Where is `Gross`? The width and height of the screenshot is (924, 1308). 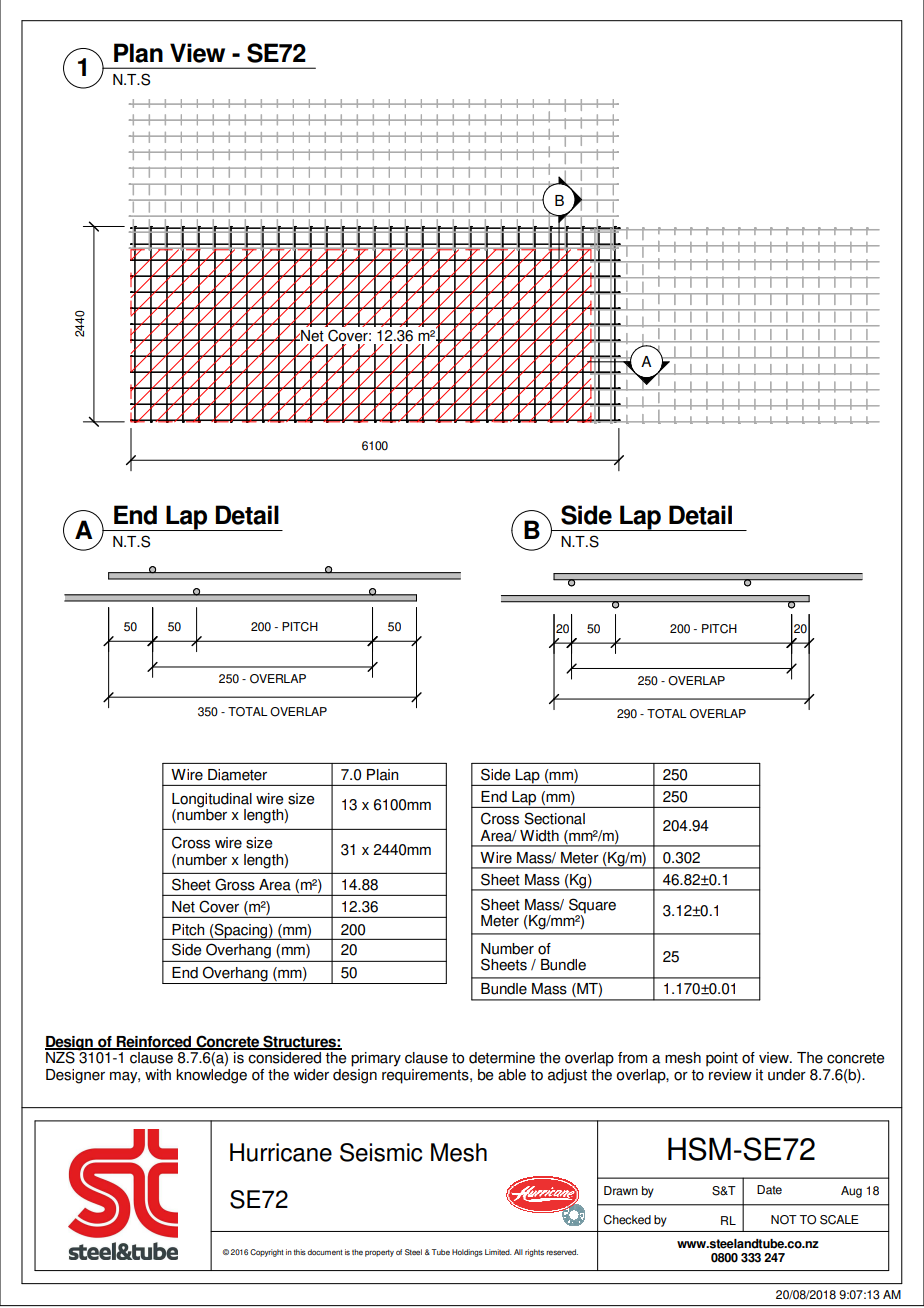
Gross is located at coordinates (235, 884).
